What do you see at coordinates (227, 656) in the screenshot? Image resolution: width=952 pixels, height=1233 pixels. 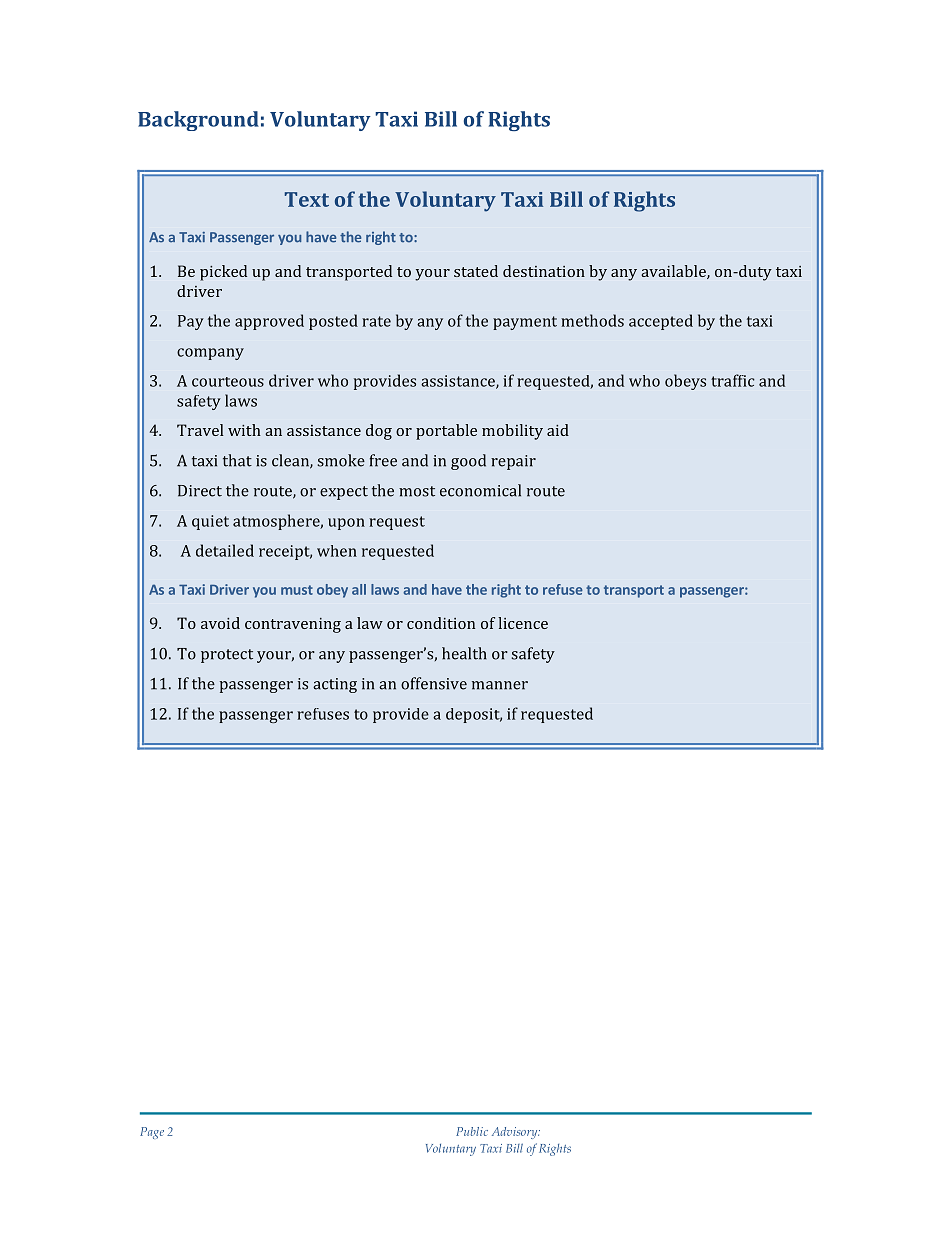 I see `protect` at bounding box center [227, 656].
